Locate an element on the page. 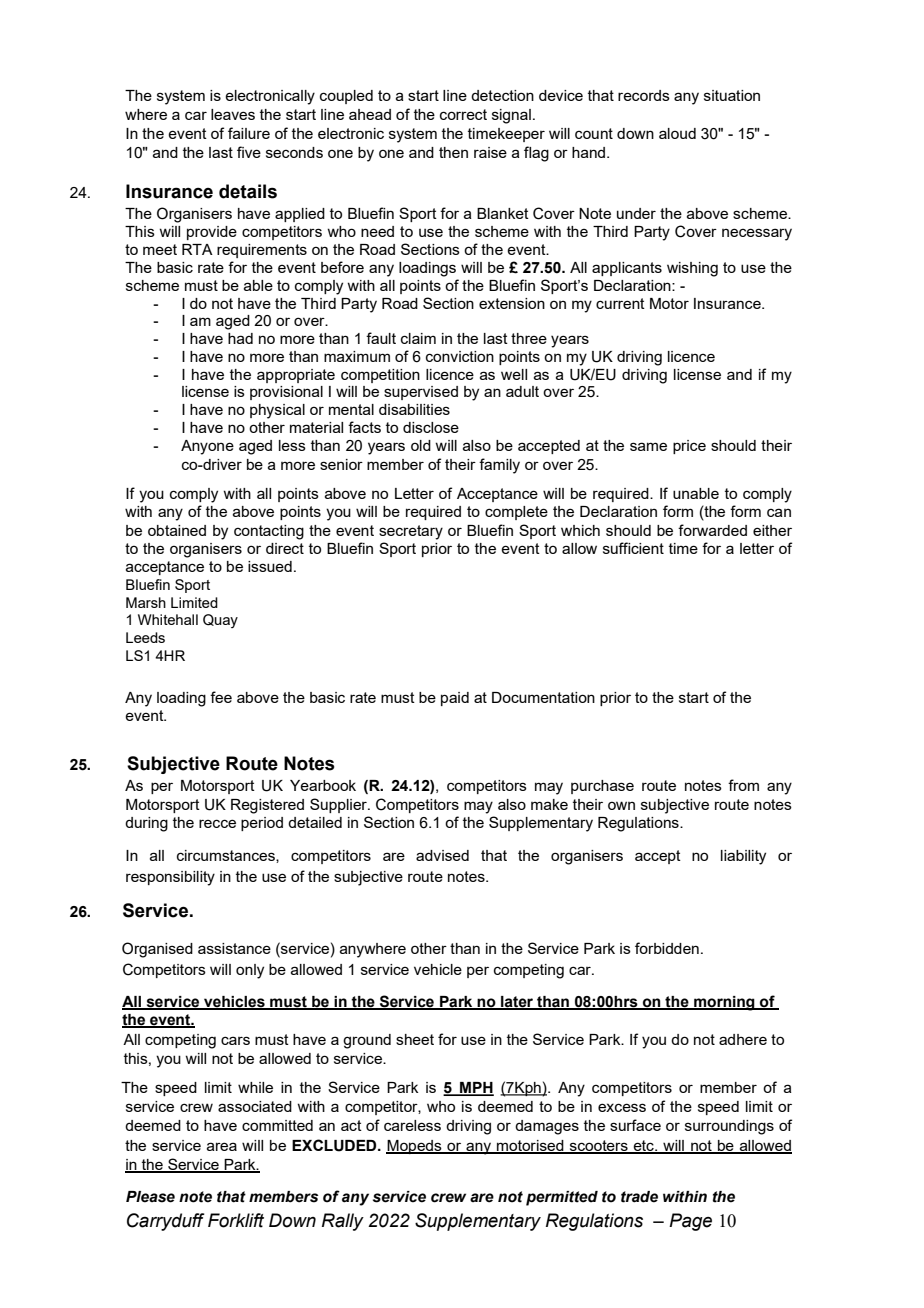  leaves is located at coordinates (233, 114).
